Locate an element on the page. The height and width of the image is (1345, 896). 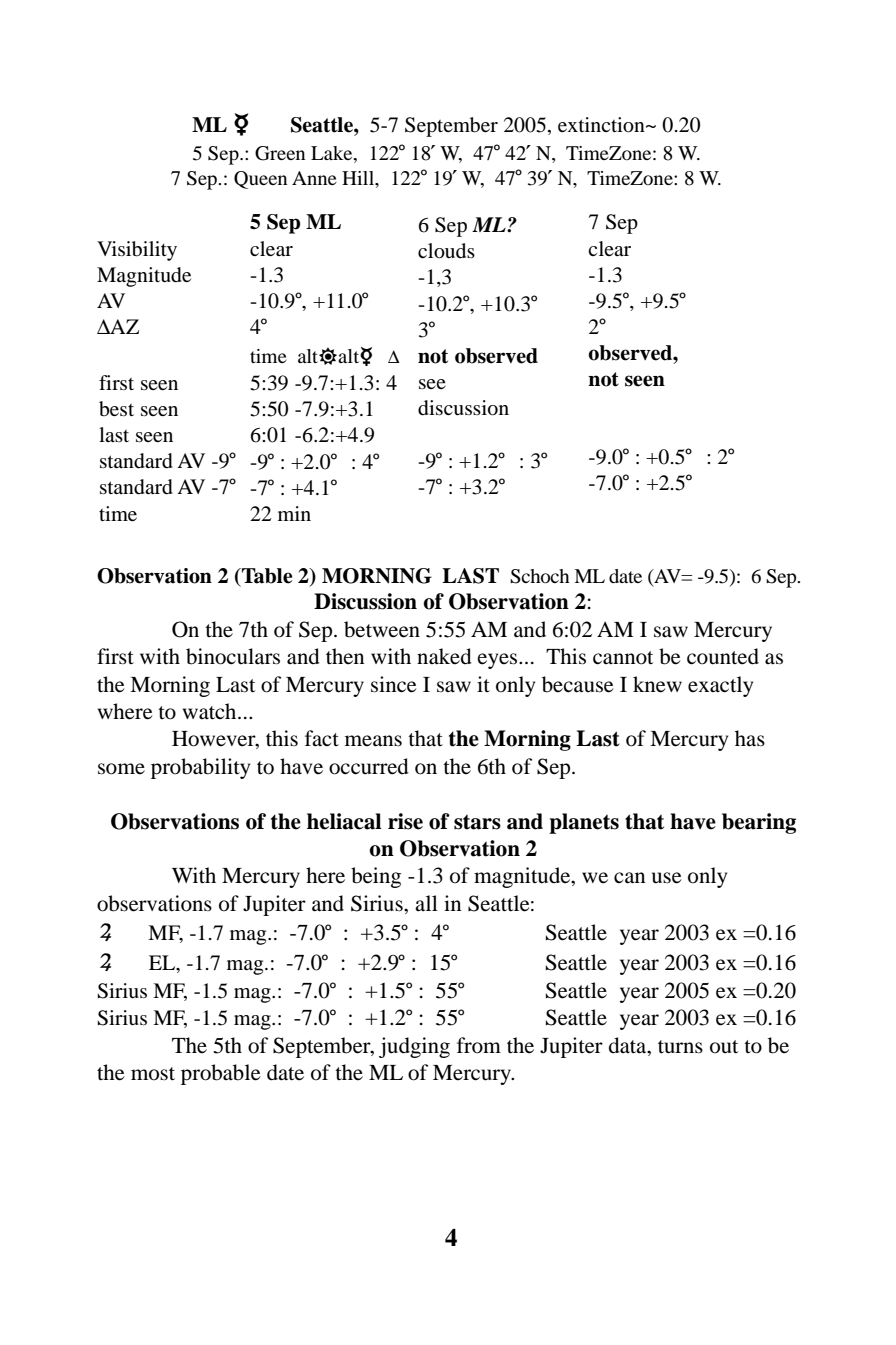
probability is located at coordinates (200, 768).
